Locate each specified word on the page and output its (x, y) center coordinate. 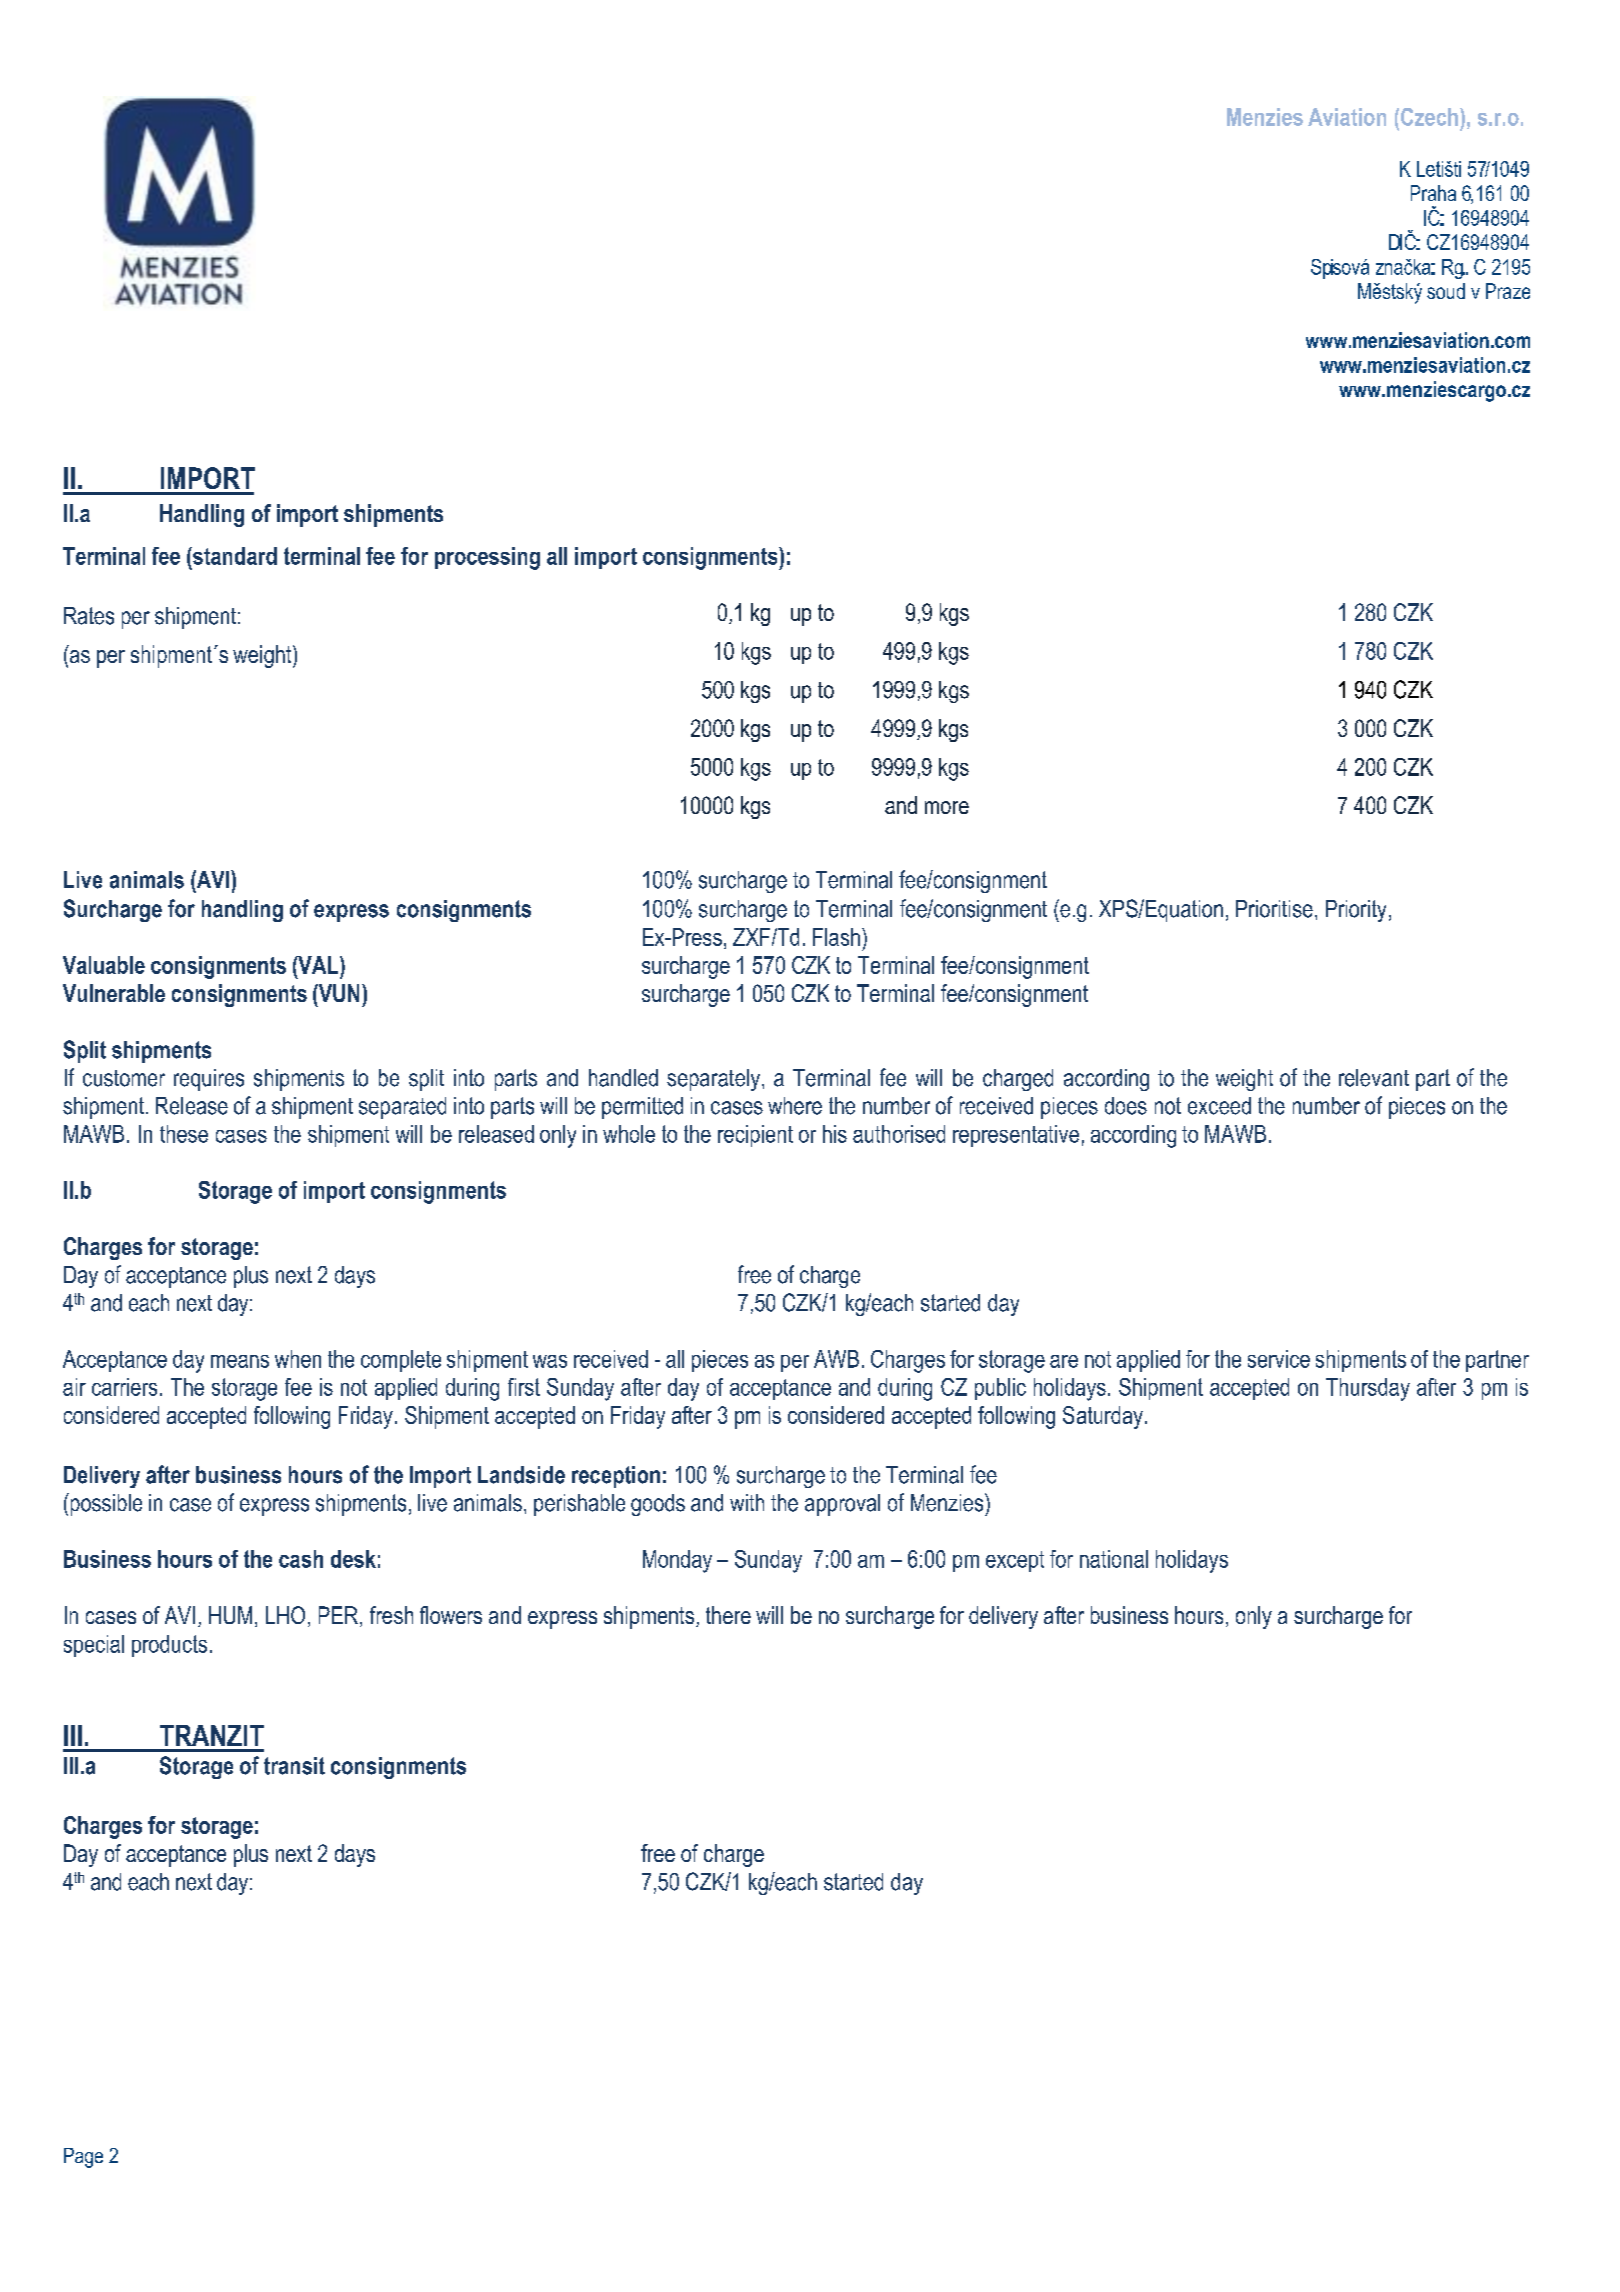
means (240, 1361)
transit (294, 1766)
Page (83, 2158)
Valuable (104, 965)
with (747, 1502)
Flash (836, 937)
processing (487, 558)
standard (234, 556)
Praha (1433, 193)
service (1279, 1359)
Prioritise (1274, 909)
